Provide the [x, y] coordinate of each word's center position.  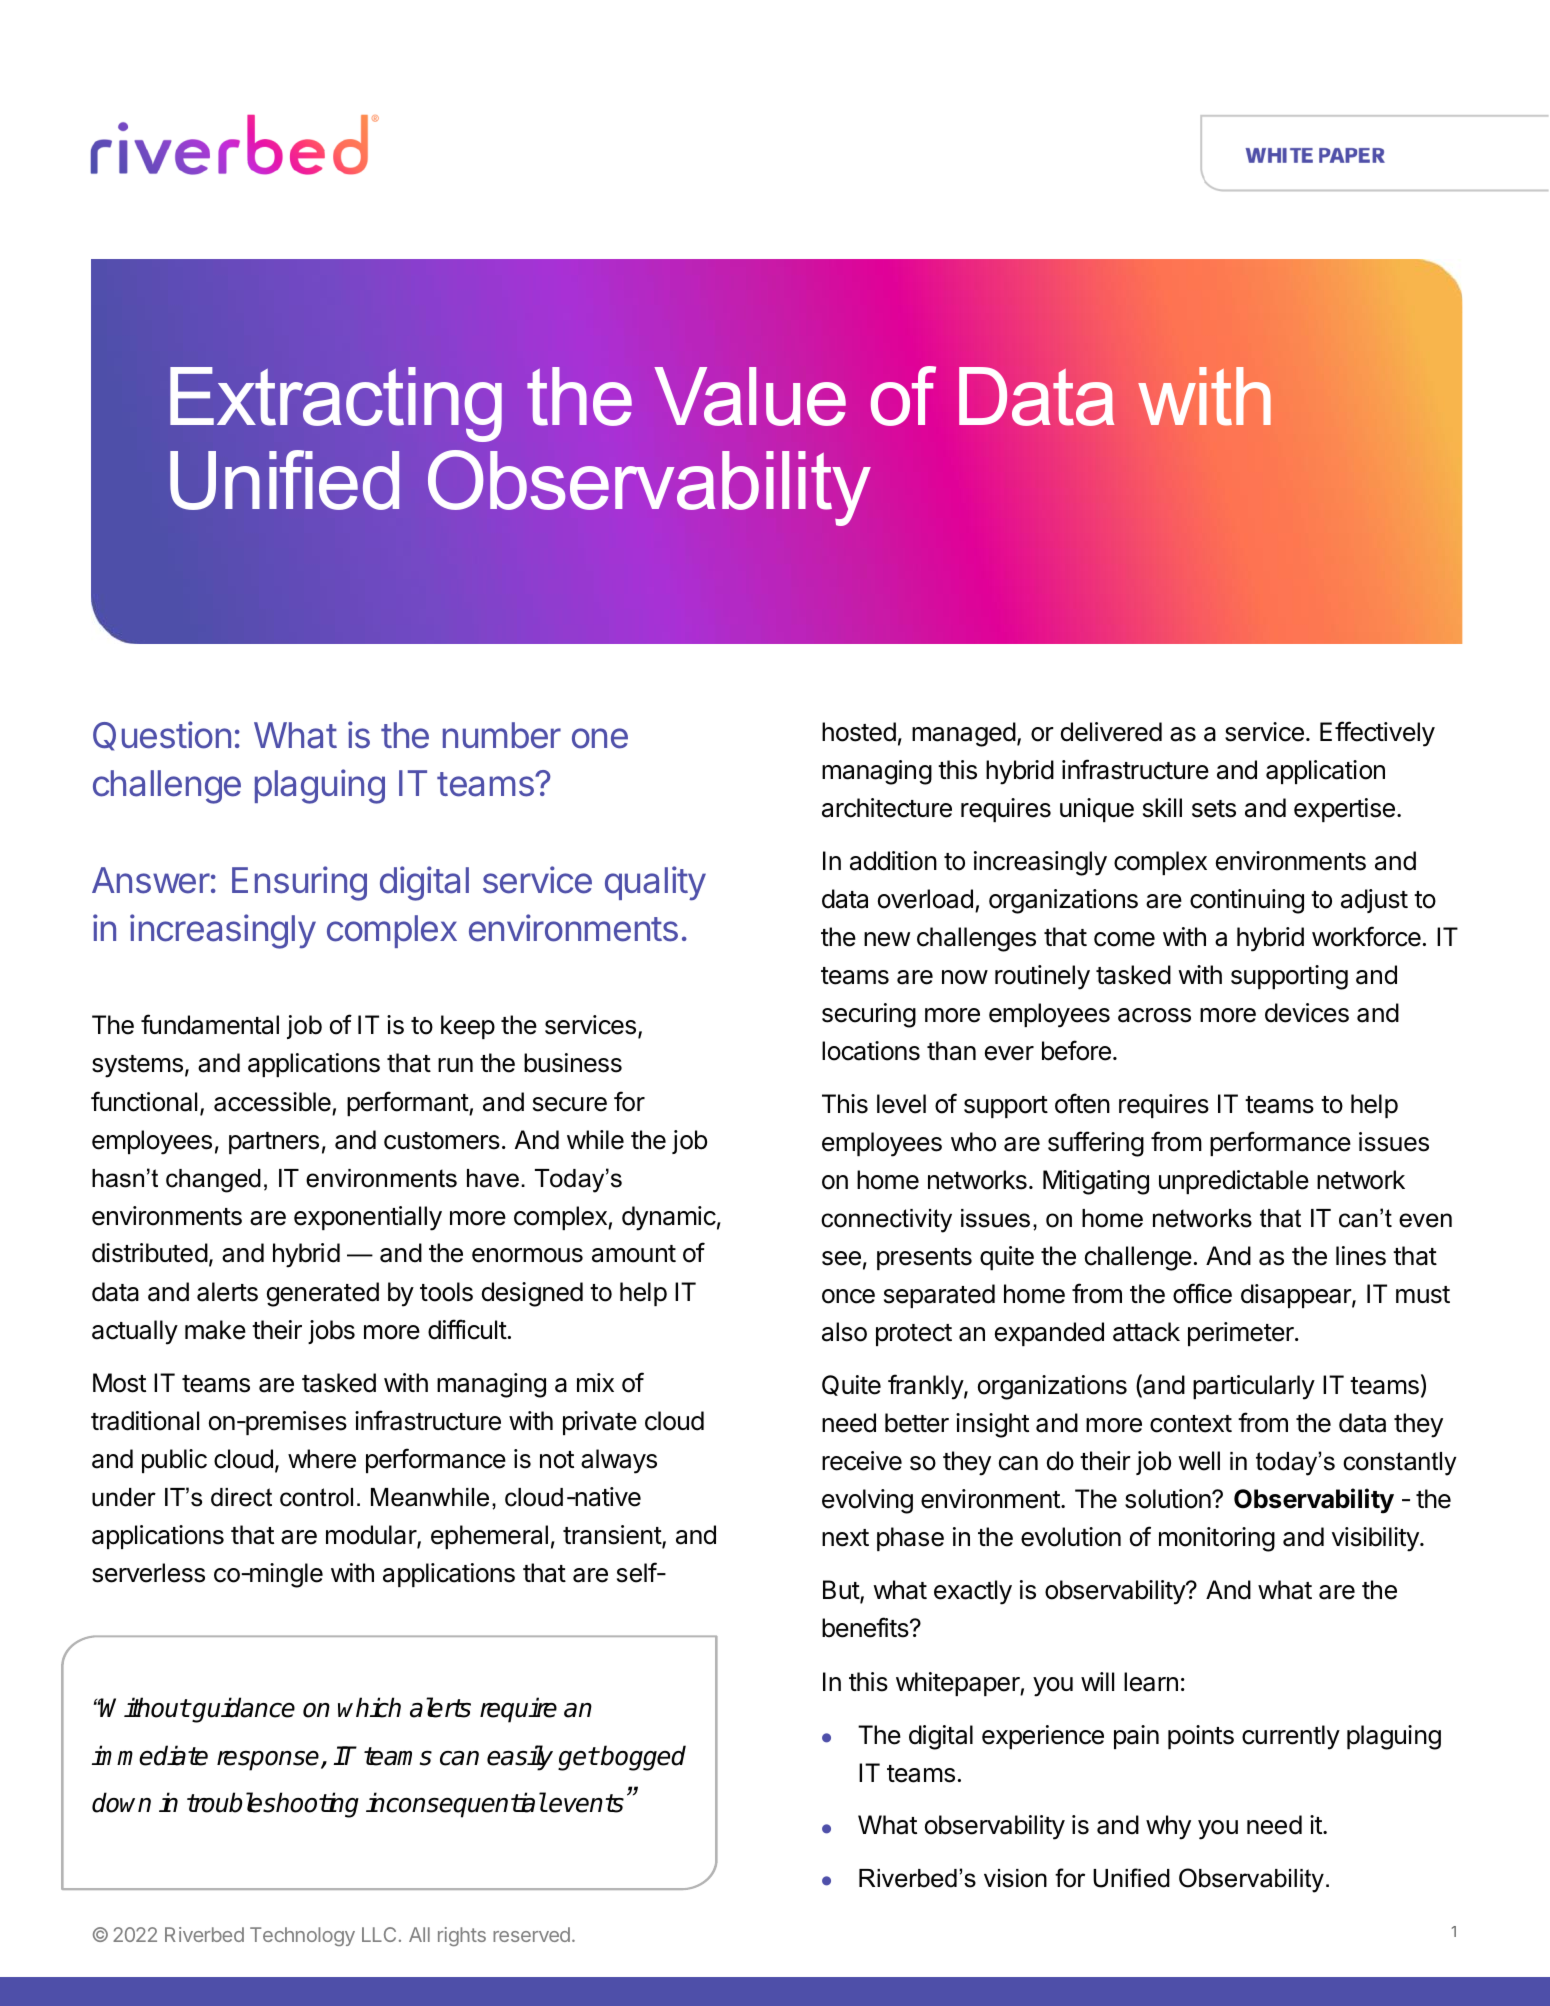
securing [869, 1015]
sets [1214, 809]
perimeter [1242, 1334]
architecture [887, 808]
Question [162, 736]
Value [750, 396]
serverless [148, 1573]
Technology [302, 1936]
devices [1307, 1013]
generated [323, 1294]
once [848, 1296]
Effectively [1377, 734]
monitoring [1217, 1539]
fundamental [210, 1024]
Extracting [336, 404]
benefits [865, 1627]
